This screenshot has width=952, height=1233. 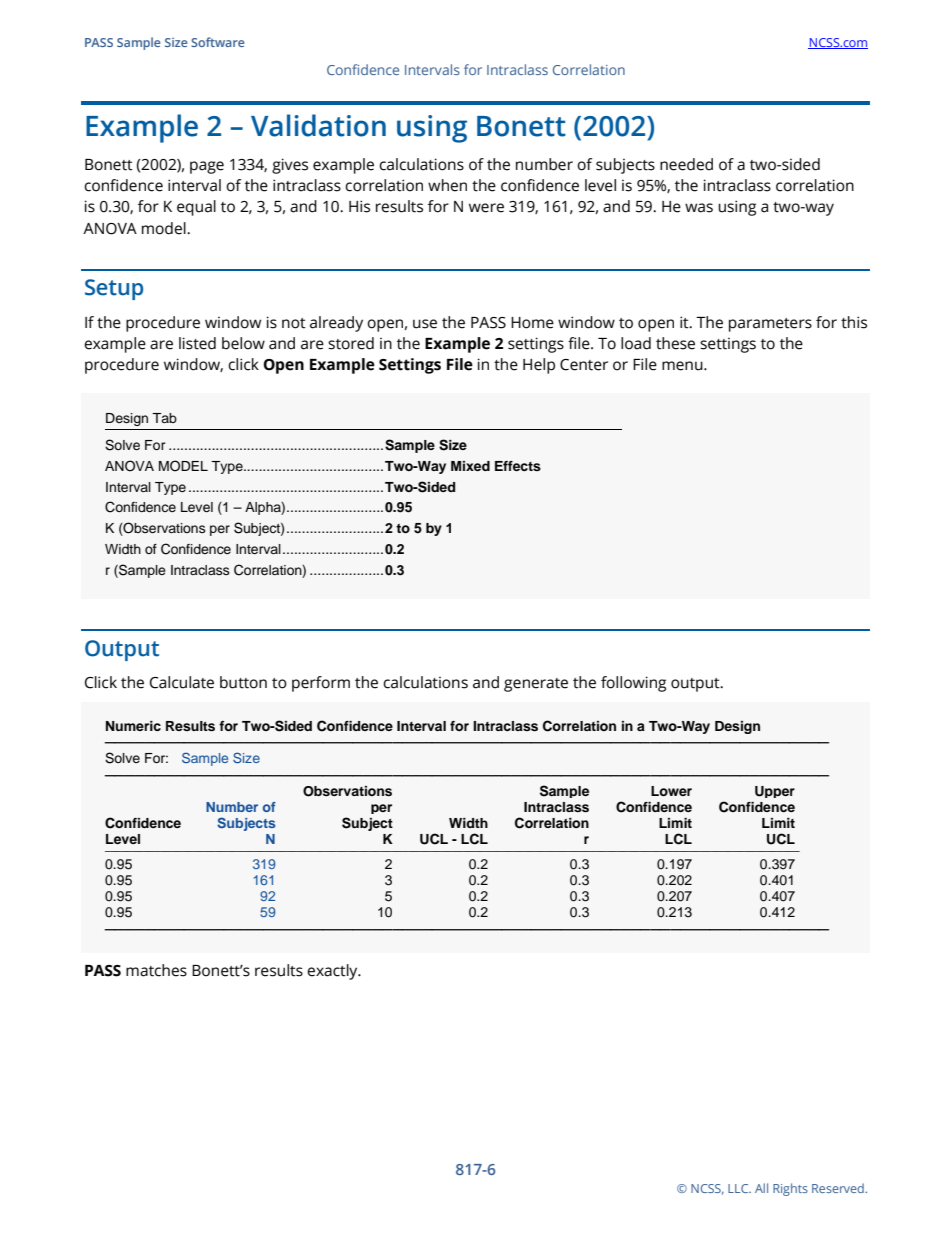 What do you see at coordinates (447, 185) in the screenshot?
I see `when` at bounding box center [447, 185].
